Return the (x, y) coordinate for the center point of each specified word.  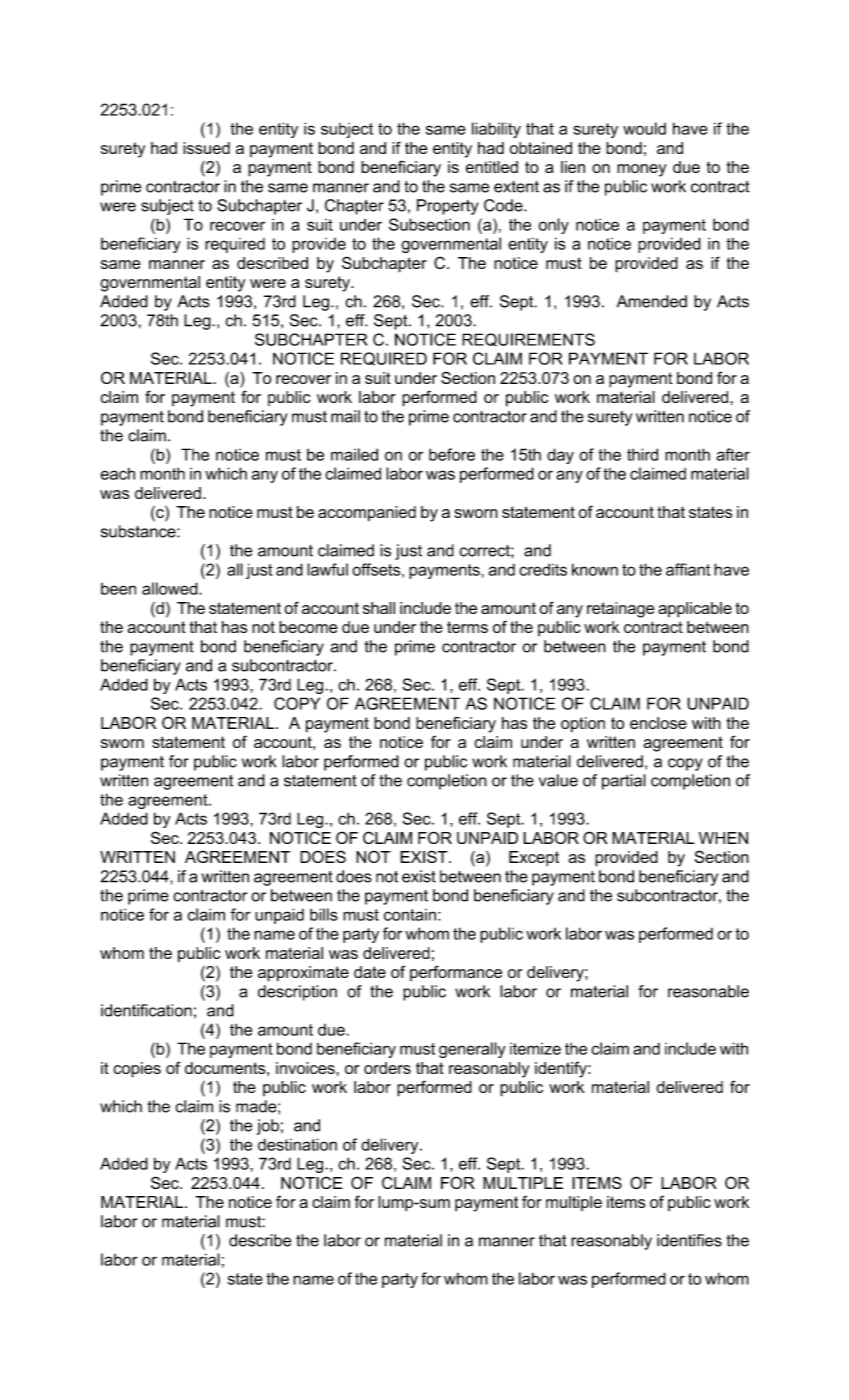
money (642, 170)
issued (206, 148)
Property (448, 207)
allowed (171, 588)
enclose (658, 723)
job (268, 1127)
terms (467, 627)
